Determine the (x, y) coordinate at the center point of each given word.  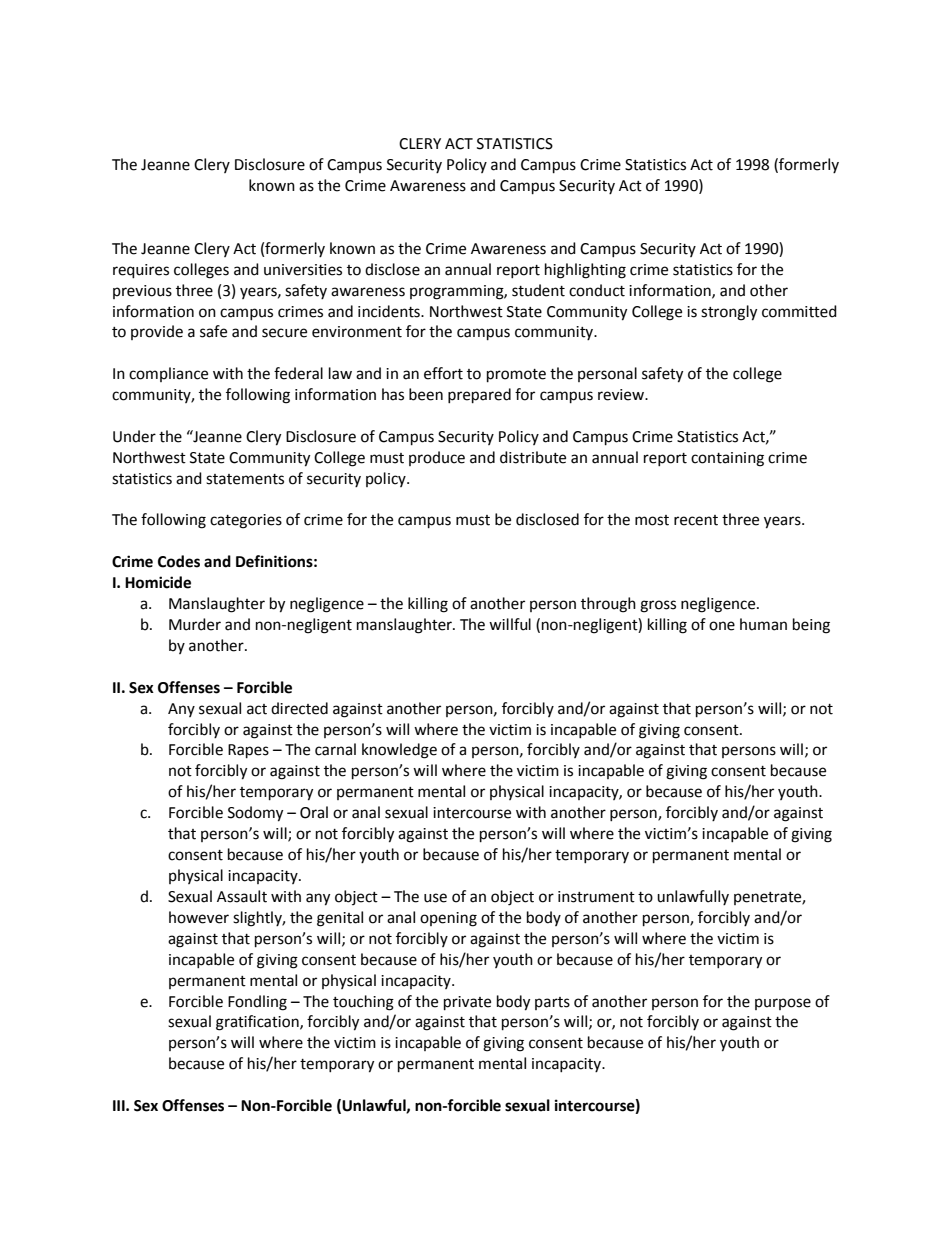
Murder (195, 624)
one (722, 626)
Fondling (257, 1003)
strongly (729, 313)
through (608, 605)
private (467, 1003)
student (538, 290)
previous (142, 292)
